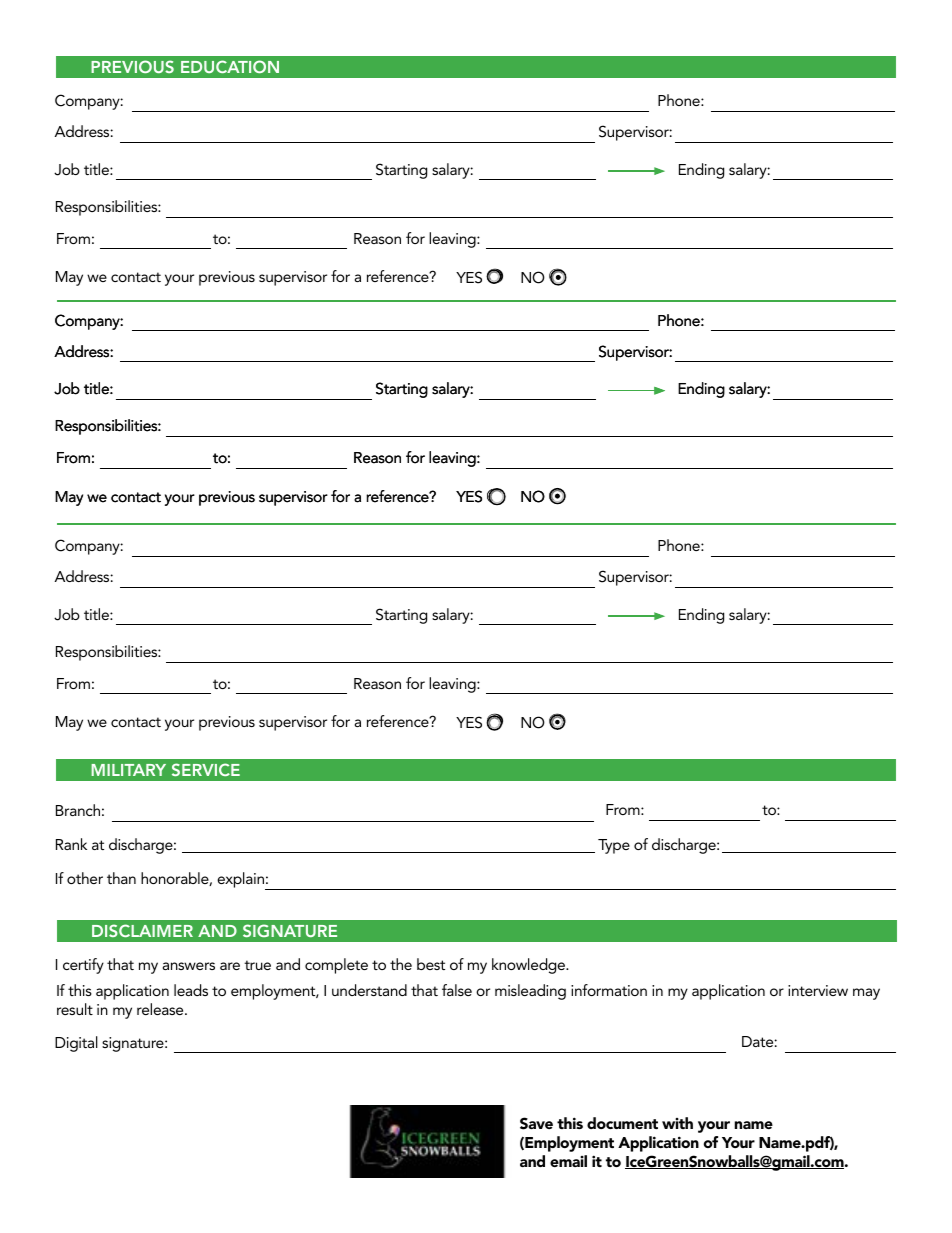 This screenshot has width=952, height=1233. I want to click on Digital, so click(76, 1044).
